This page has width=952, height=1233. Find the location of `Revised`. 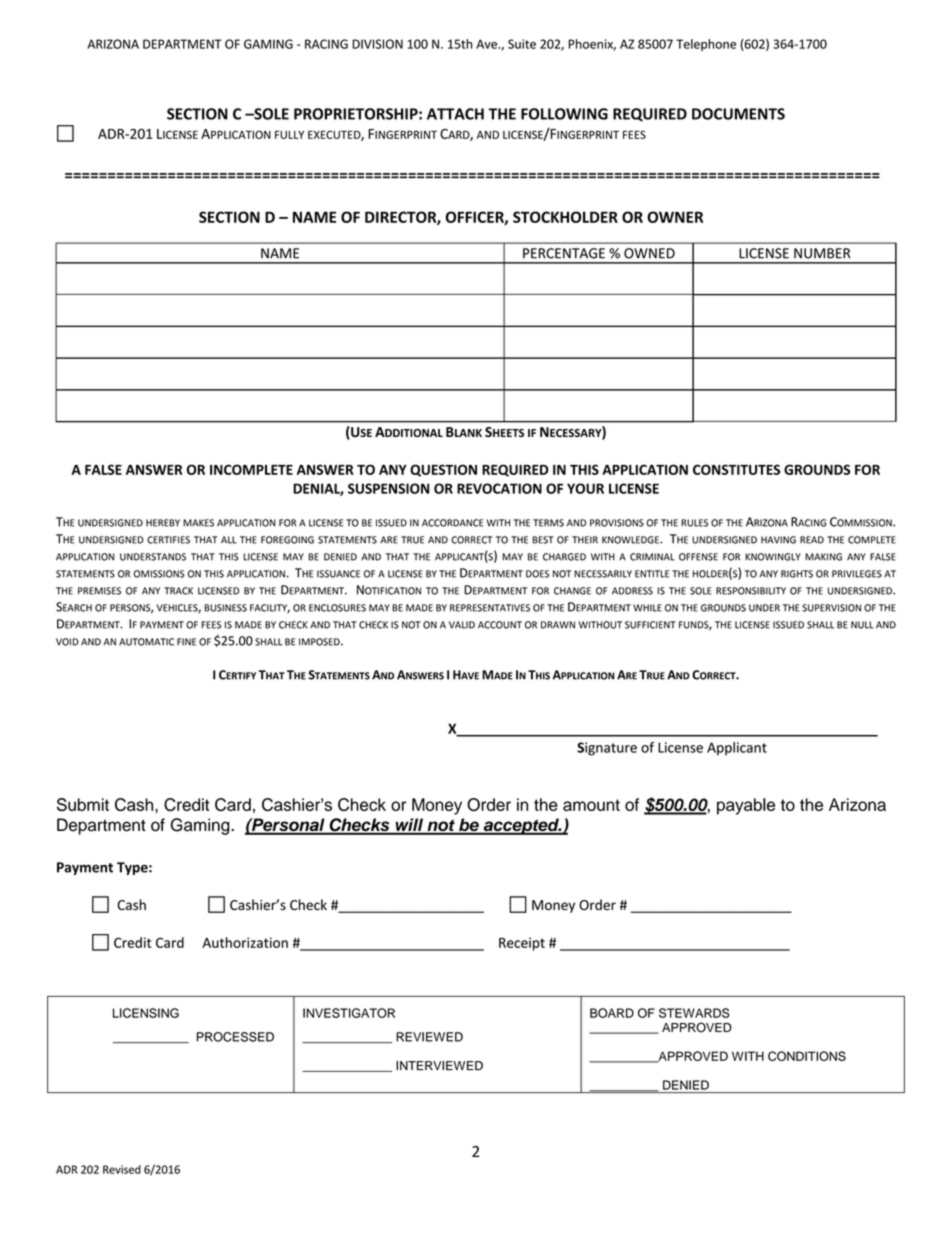

Revised is located at coordinates (122, 1169).
